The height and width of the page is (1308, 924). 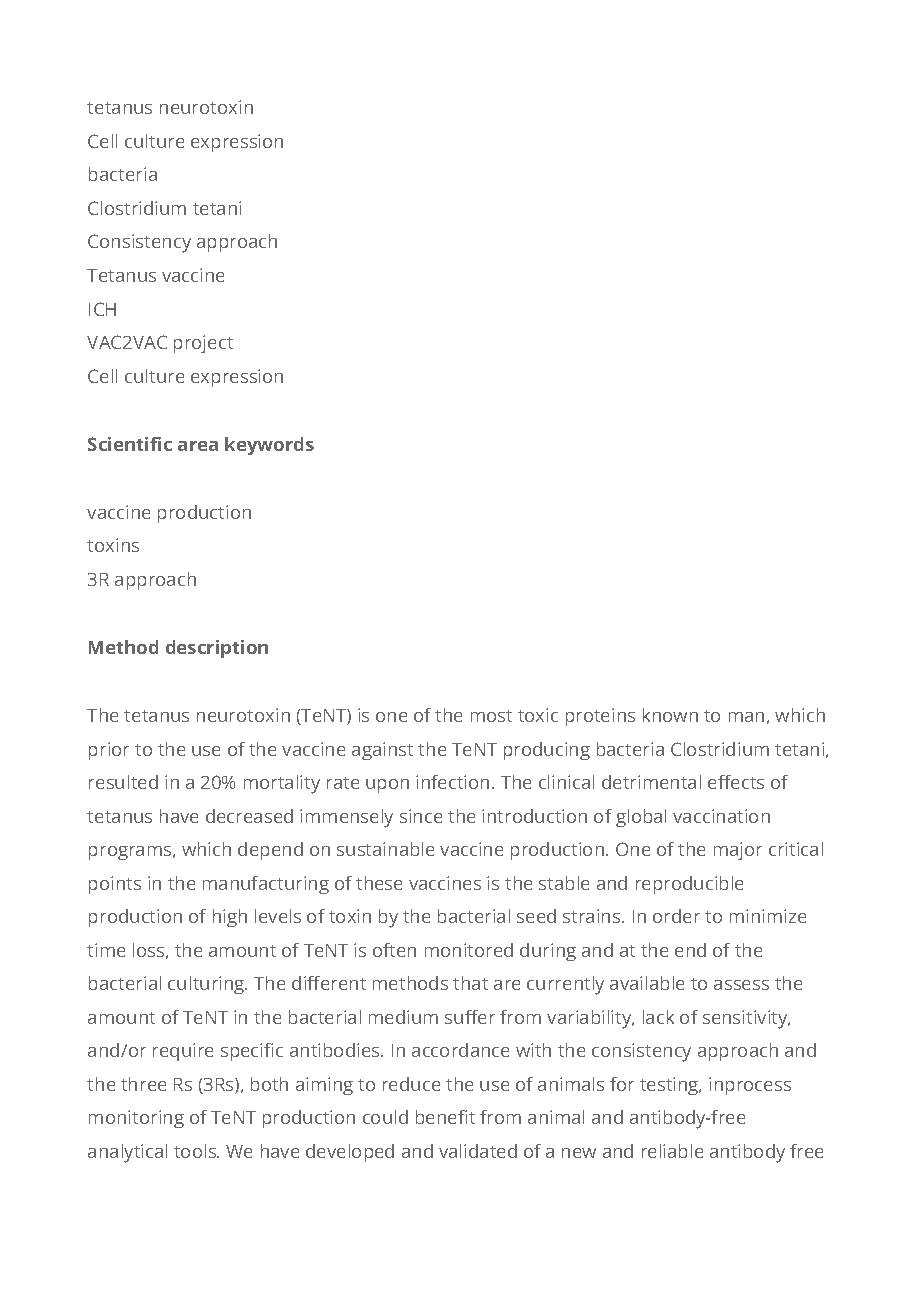 I want to click on prior, so click(x=109, y=751).
